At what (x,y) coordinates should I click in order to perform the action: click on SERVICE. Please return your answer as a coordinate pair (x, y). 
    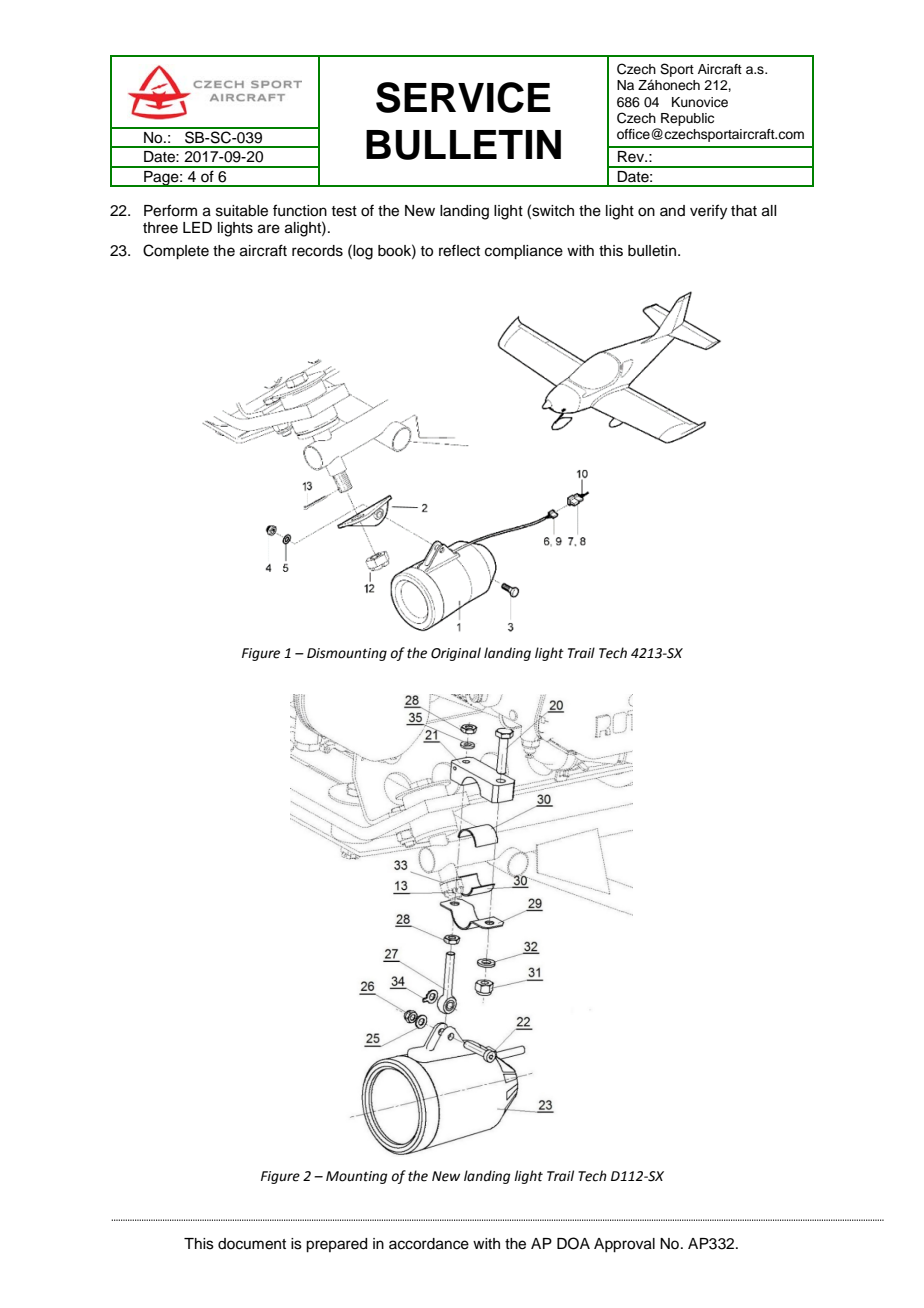
    Looking at the image, I should click on (463, 97).
